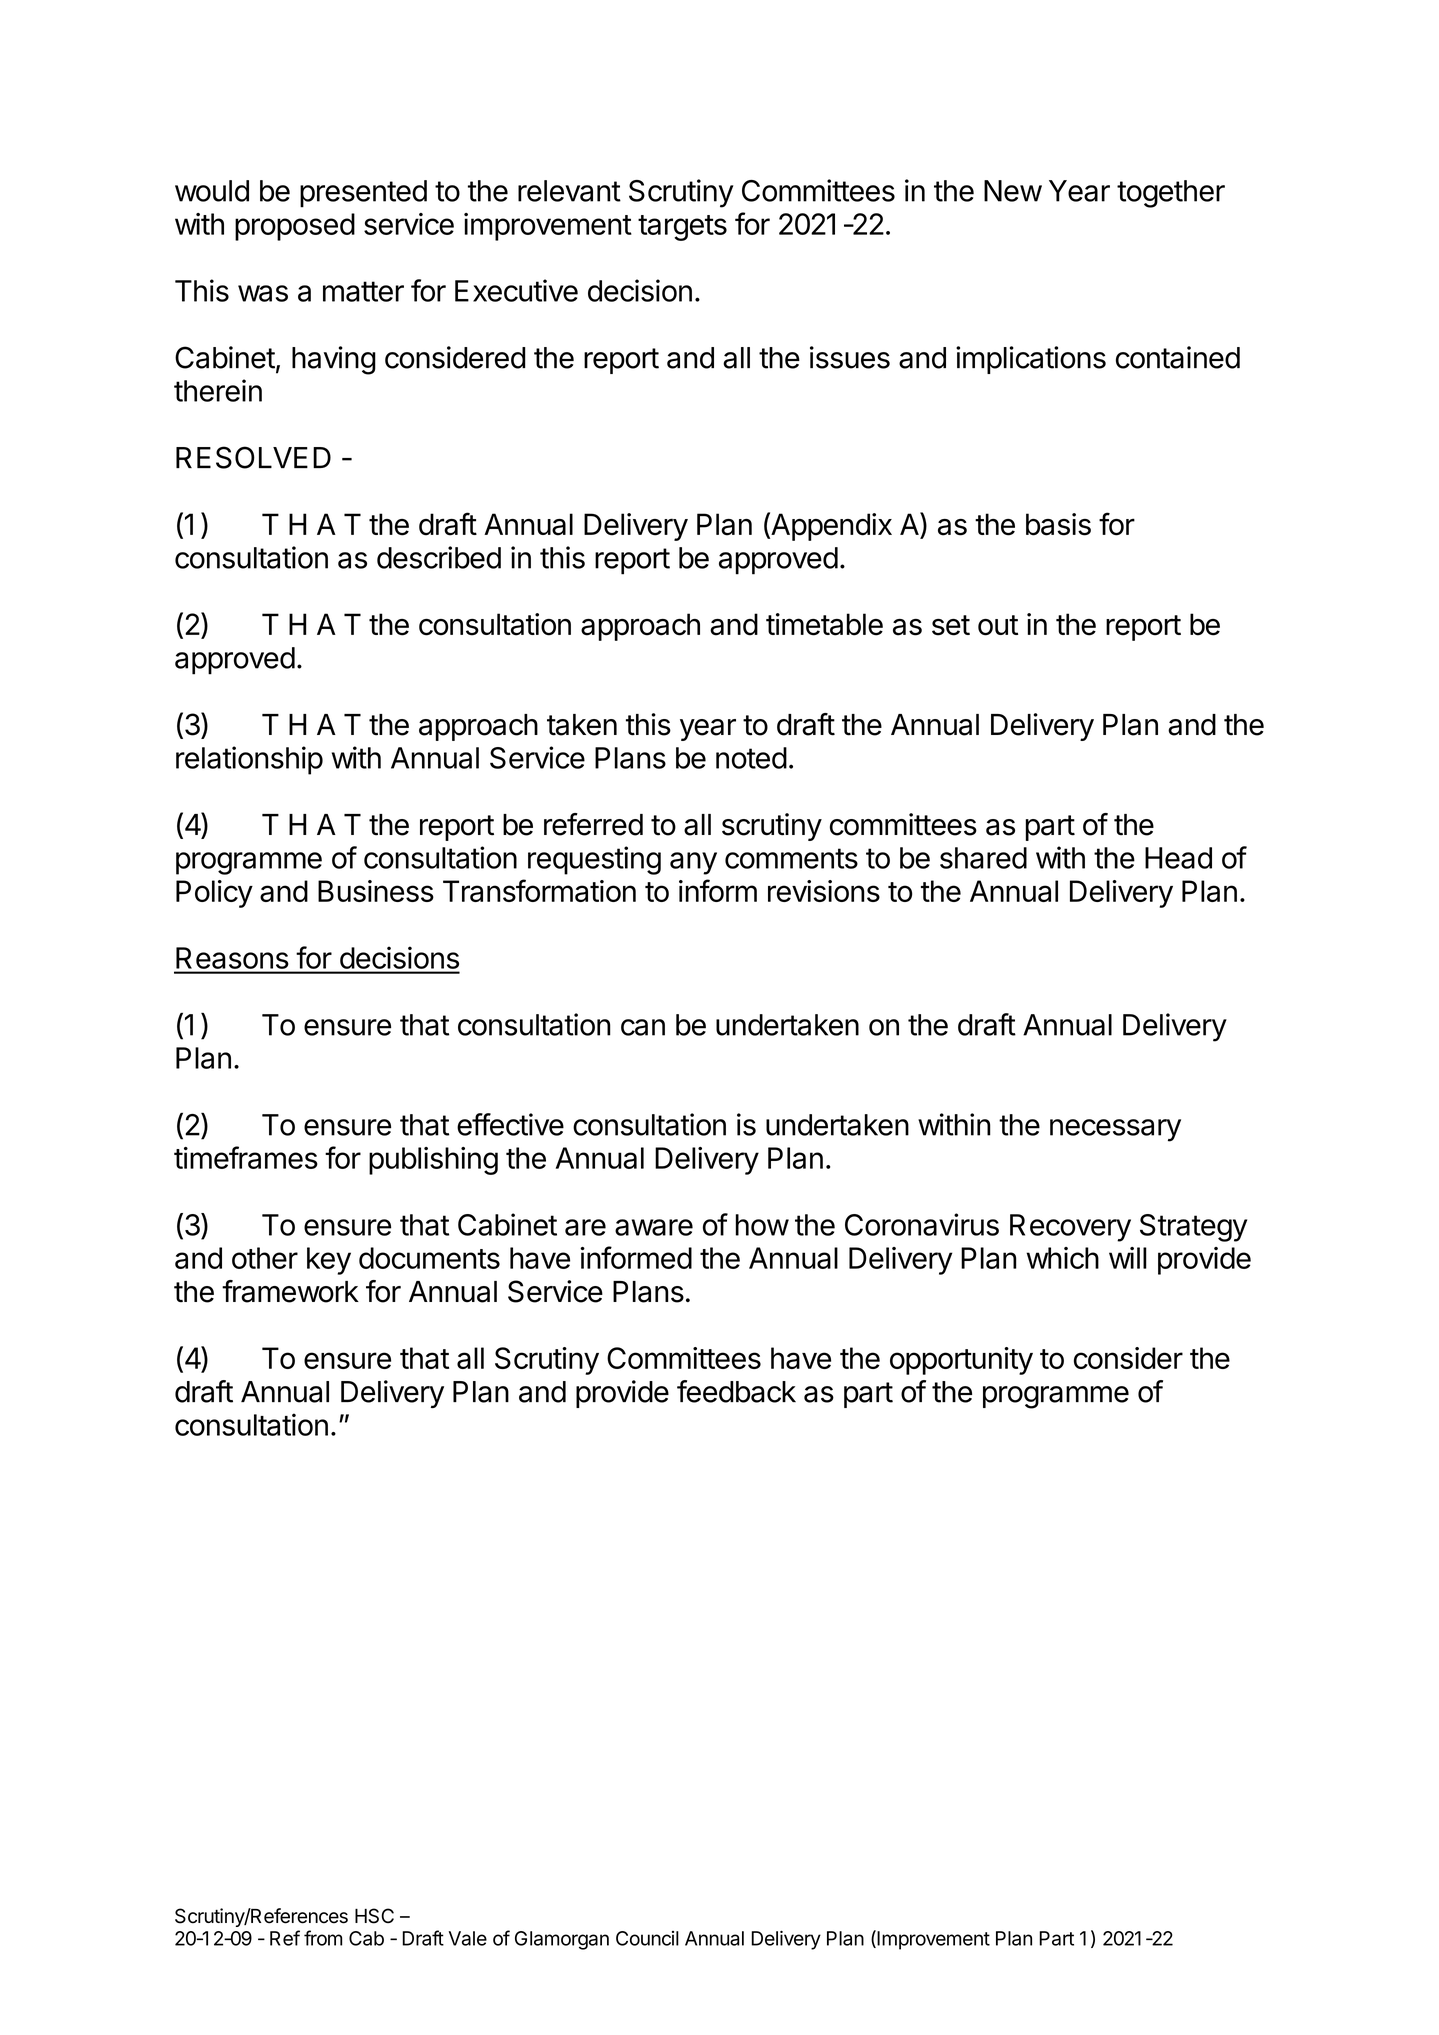  I want to click on relationship, so click(249, 760).
